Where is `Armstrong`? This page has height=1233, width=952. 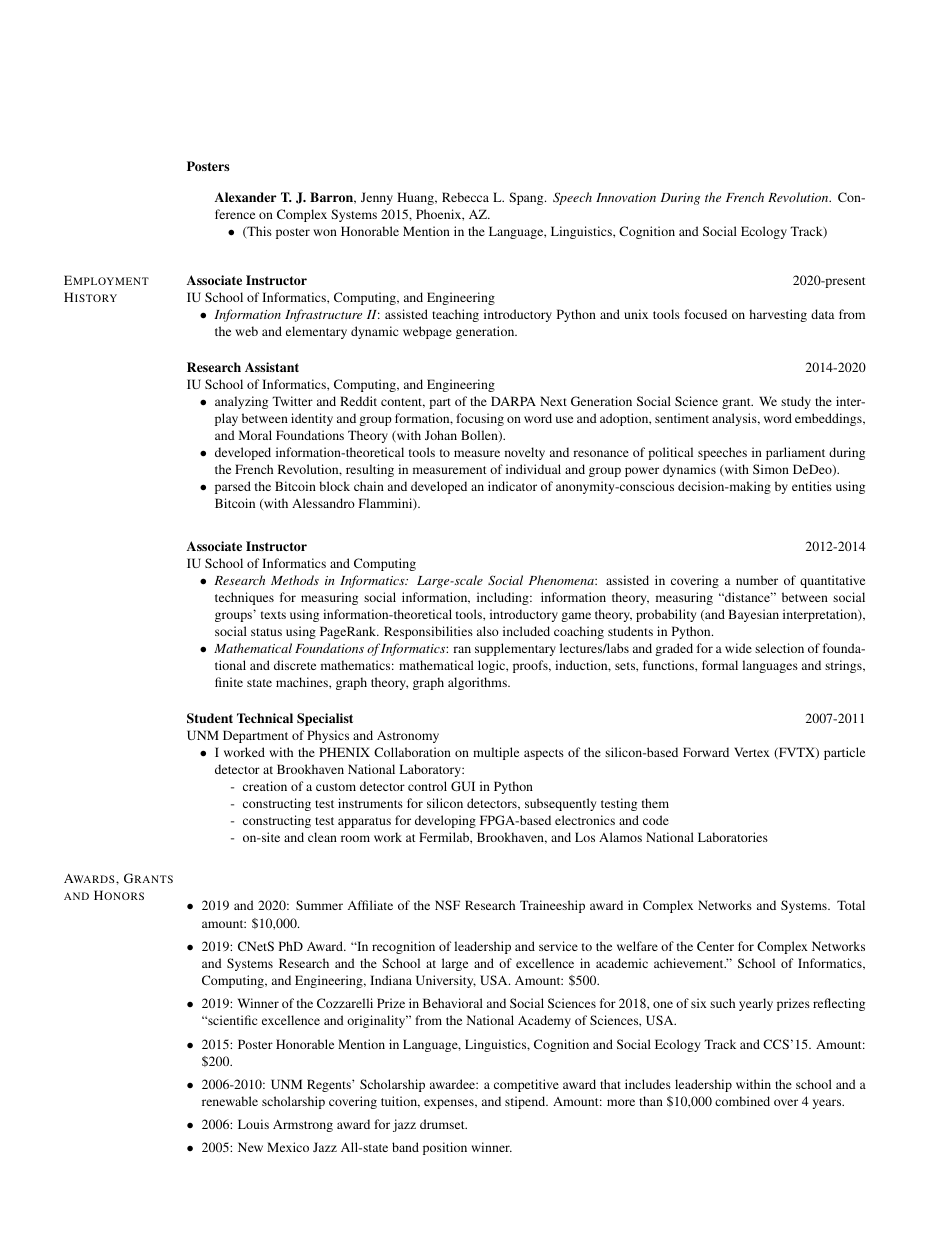
Armstrong is located at coordinates (303, 1126).
